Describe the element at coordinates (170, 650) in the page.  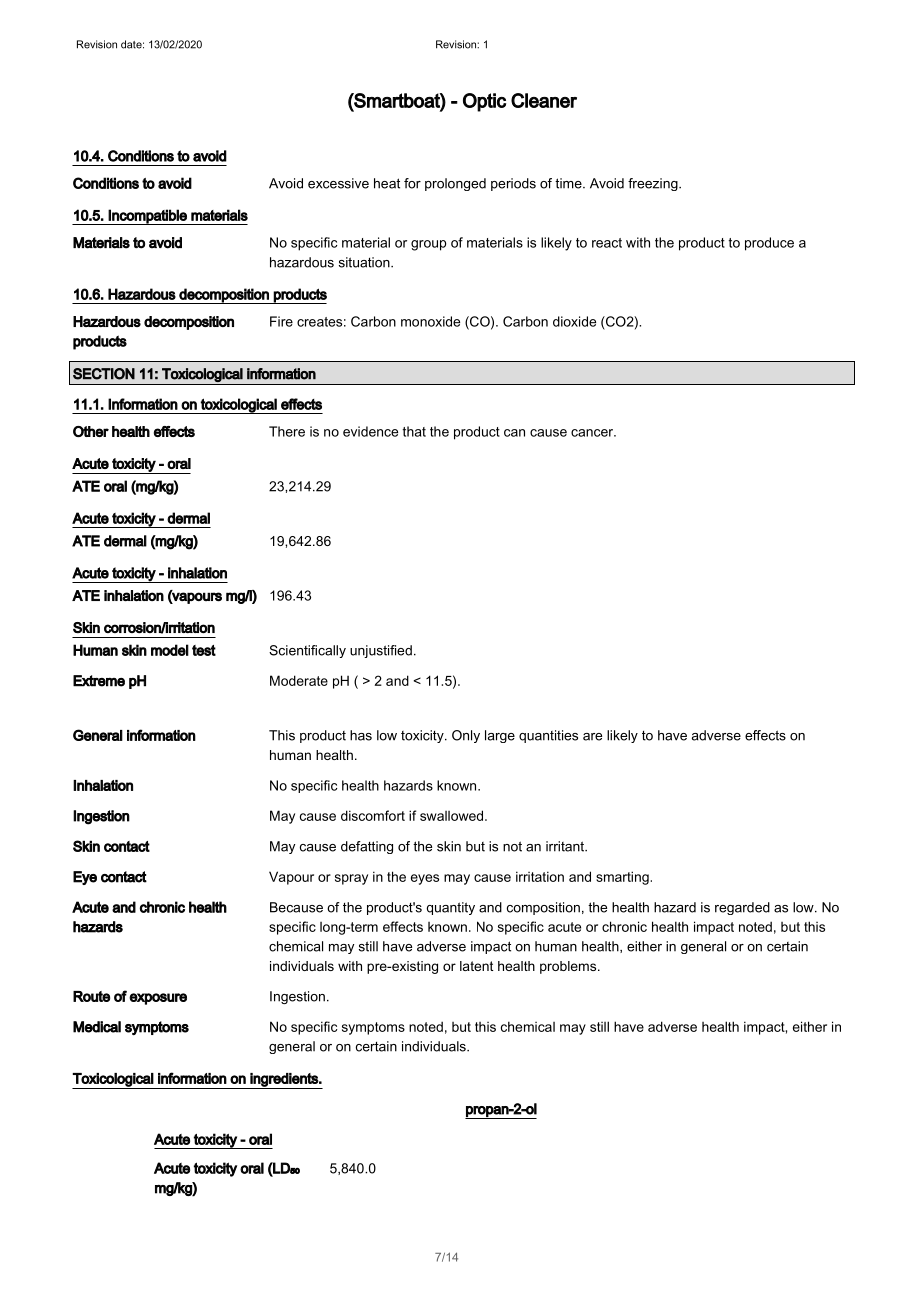
I see `model` at that location.
